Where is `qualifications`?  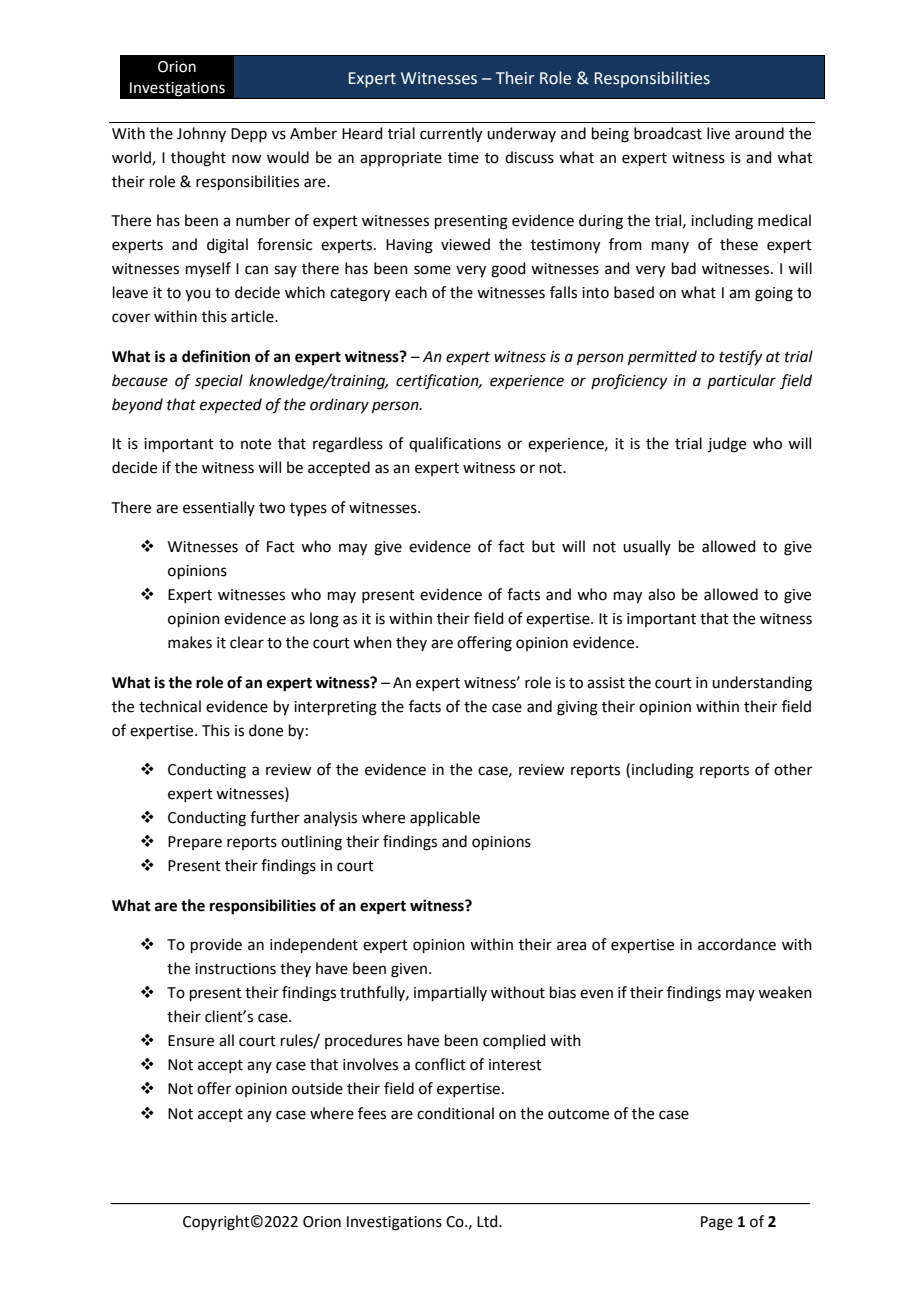 qualifications is located at coordinates (455, 444).
